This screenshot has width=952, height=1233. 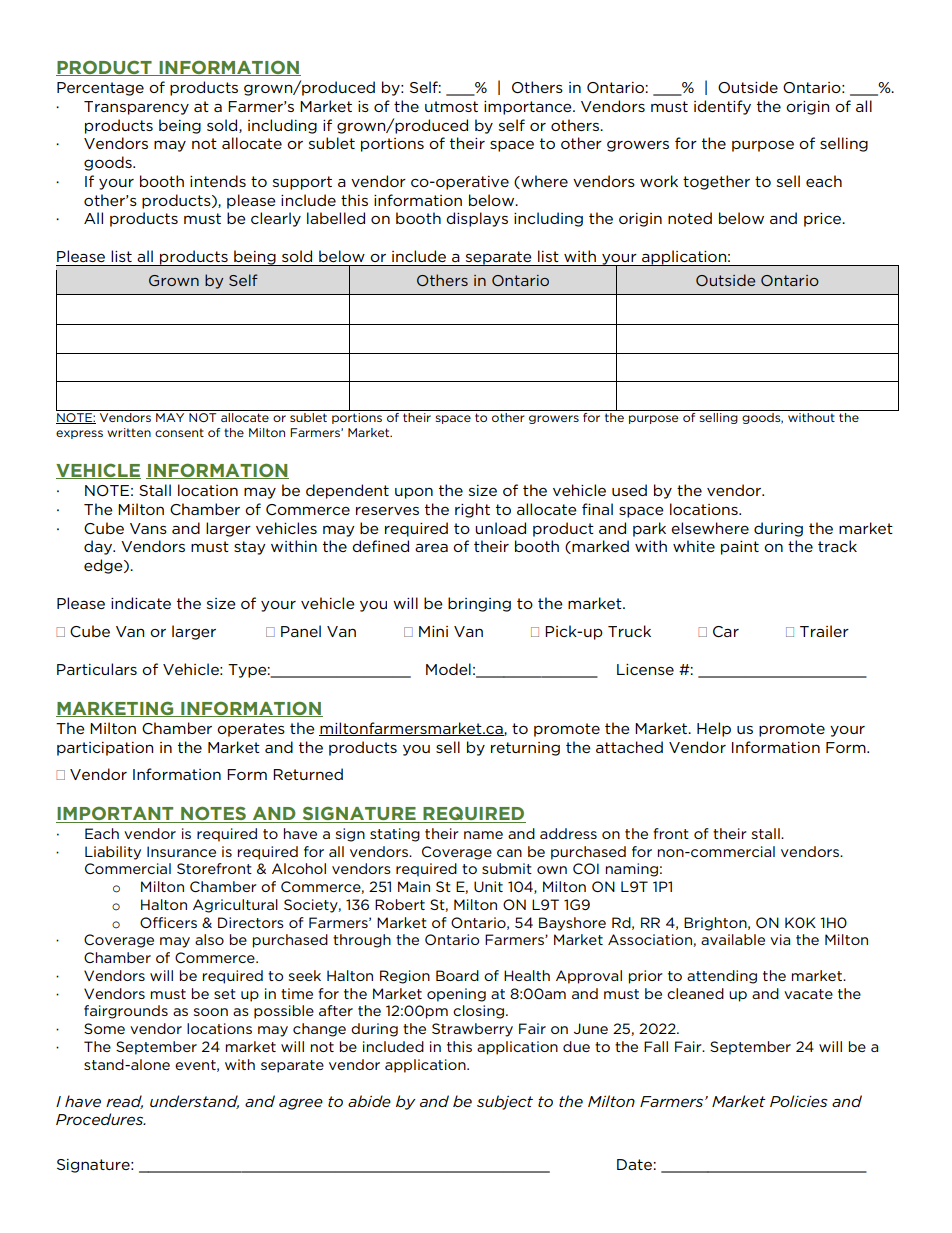 I want to click on Help, so click(x=714, y=729).
